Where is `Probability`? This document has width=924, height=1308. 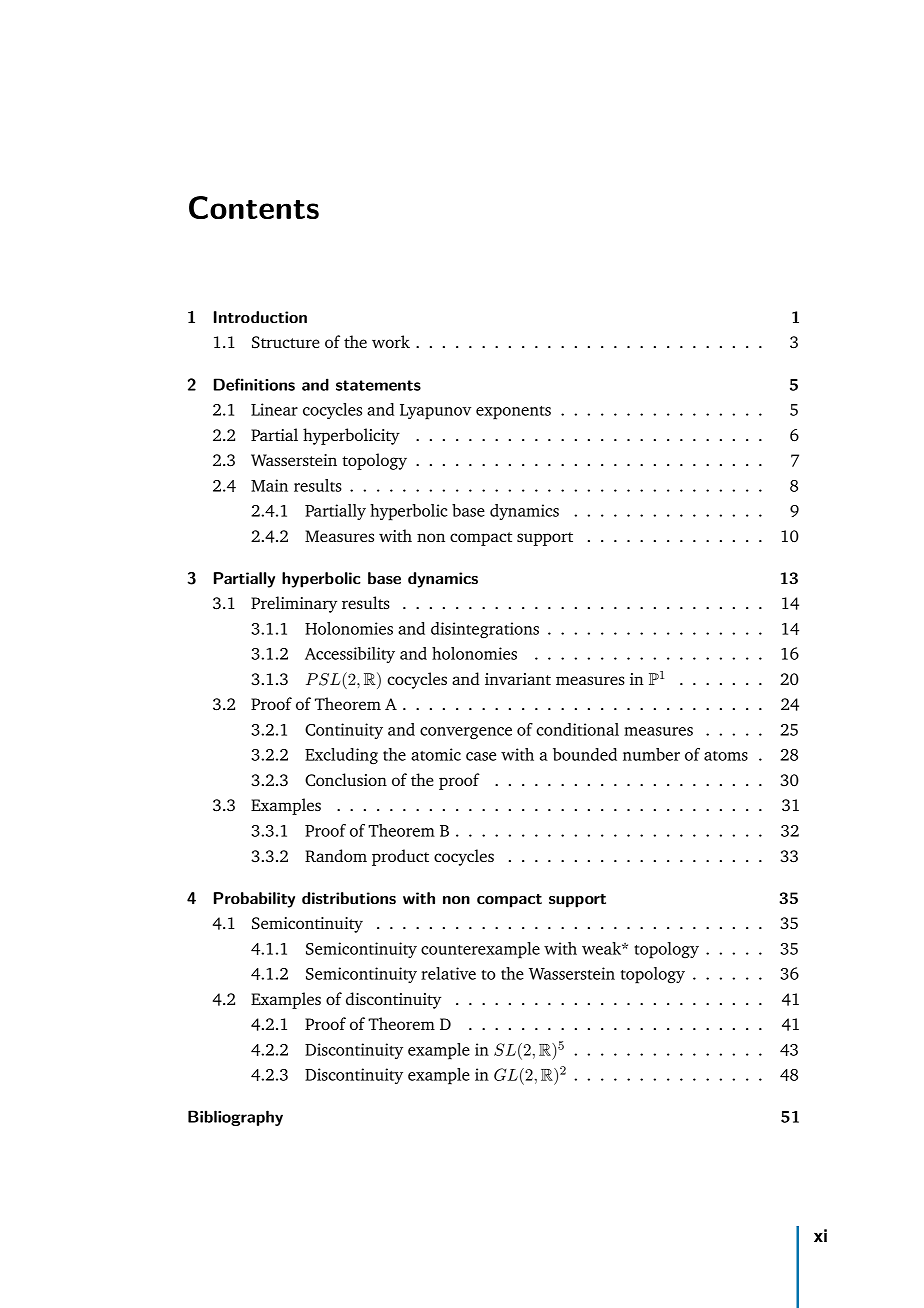 Probability is located at coordinates (254, 900).
